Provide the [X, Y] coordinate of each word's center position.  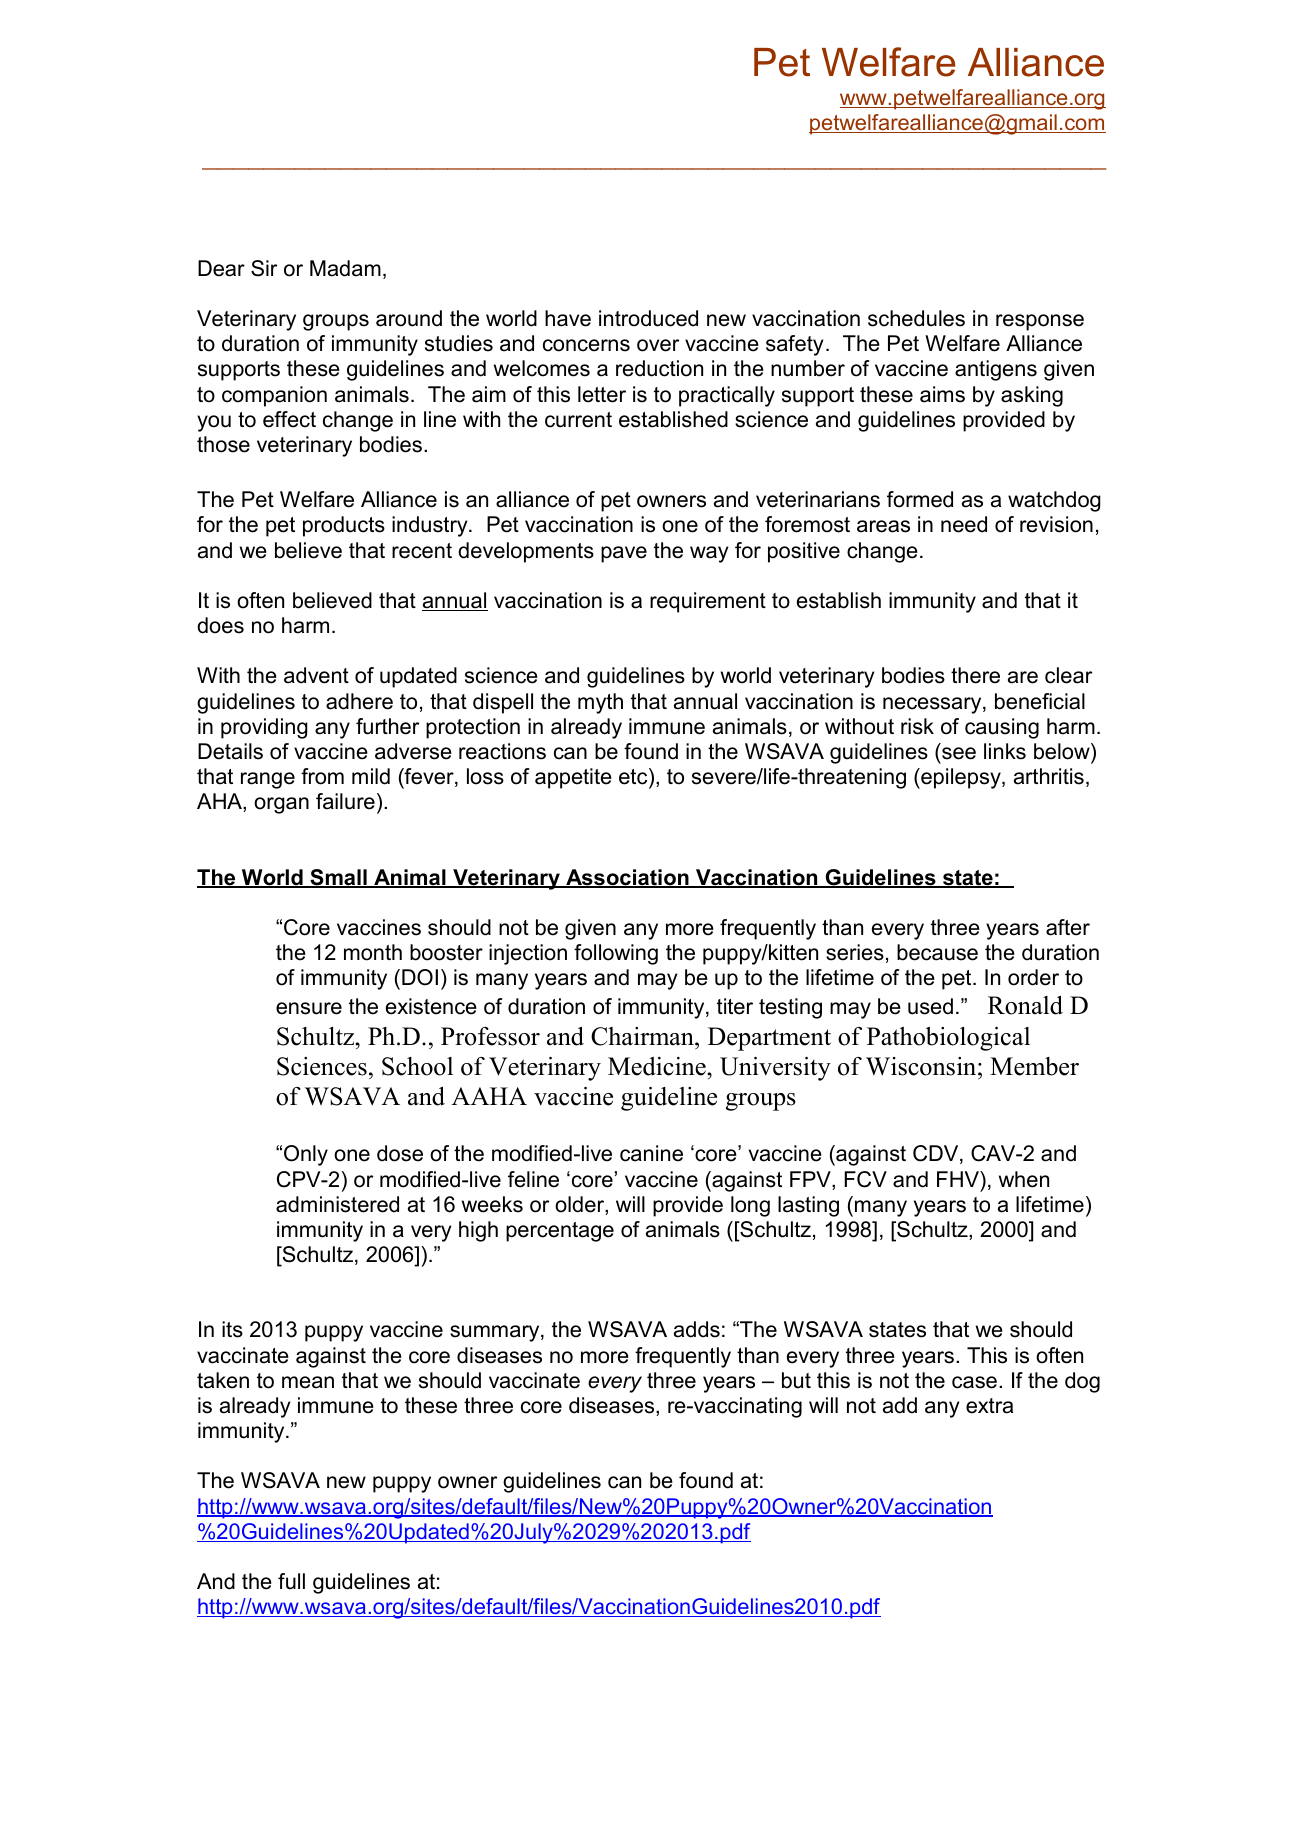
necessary [933, 705]
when [1024, 1179]
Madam [345, 268]
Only [306, 1155]
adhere [359, 701]
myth [600, 703]
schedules [916, 318]
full [291, 1581]
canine [651, 1153]
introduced [648, 318]
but [796, 1380]
